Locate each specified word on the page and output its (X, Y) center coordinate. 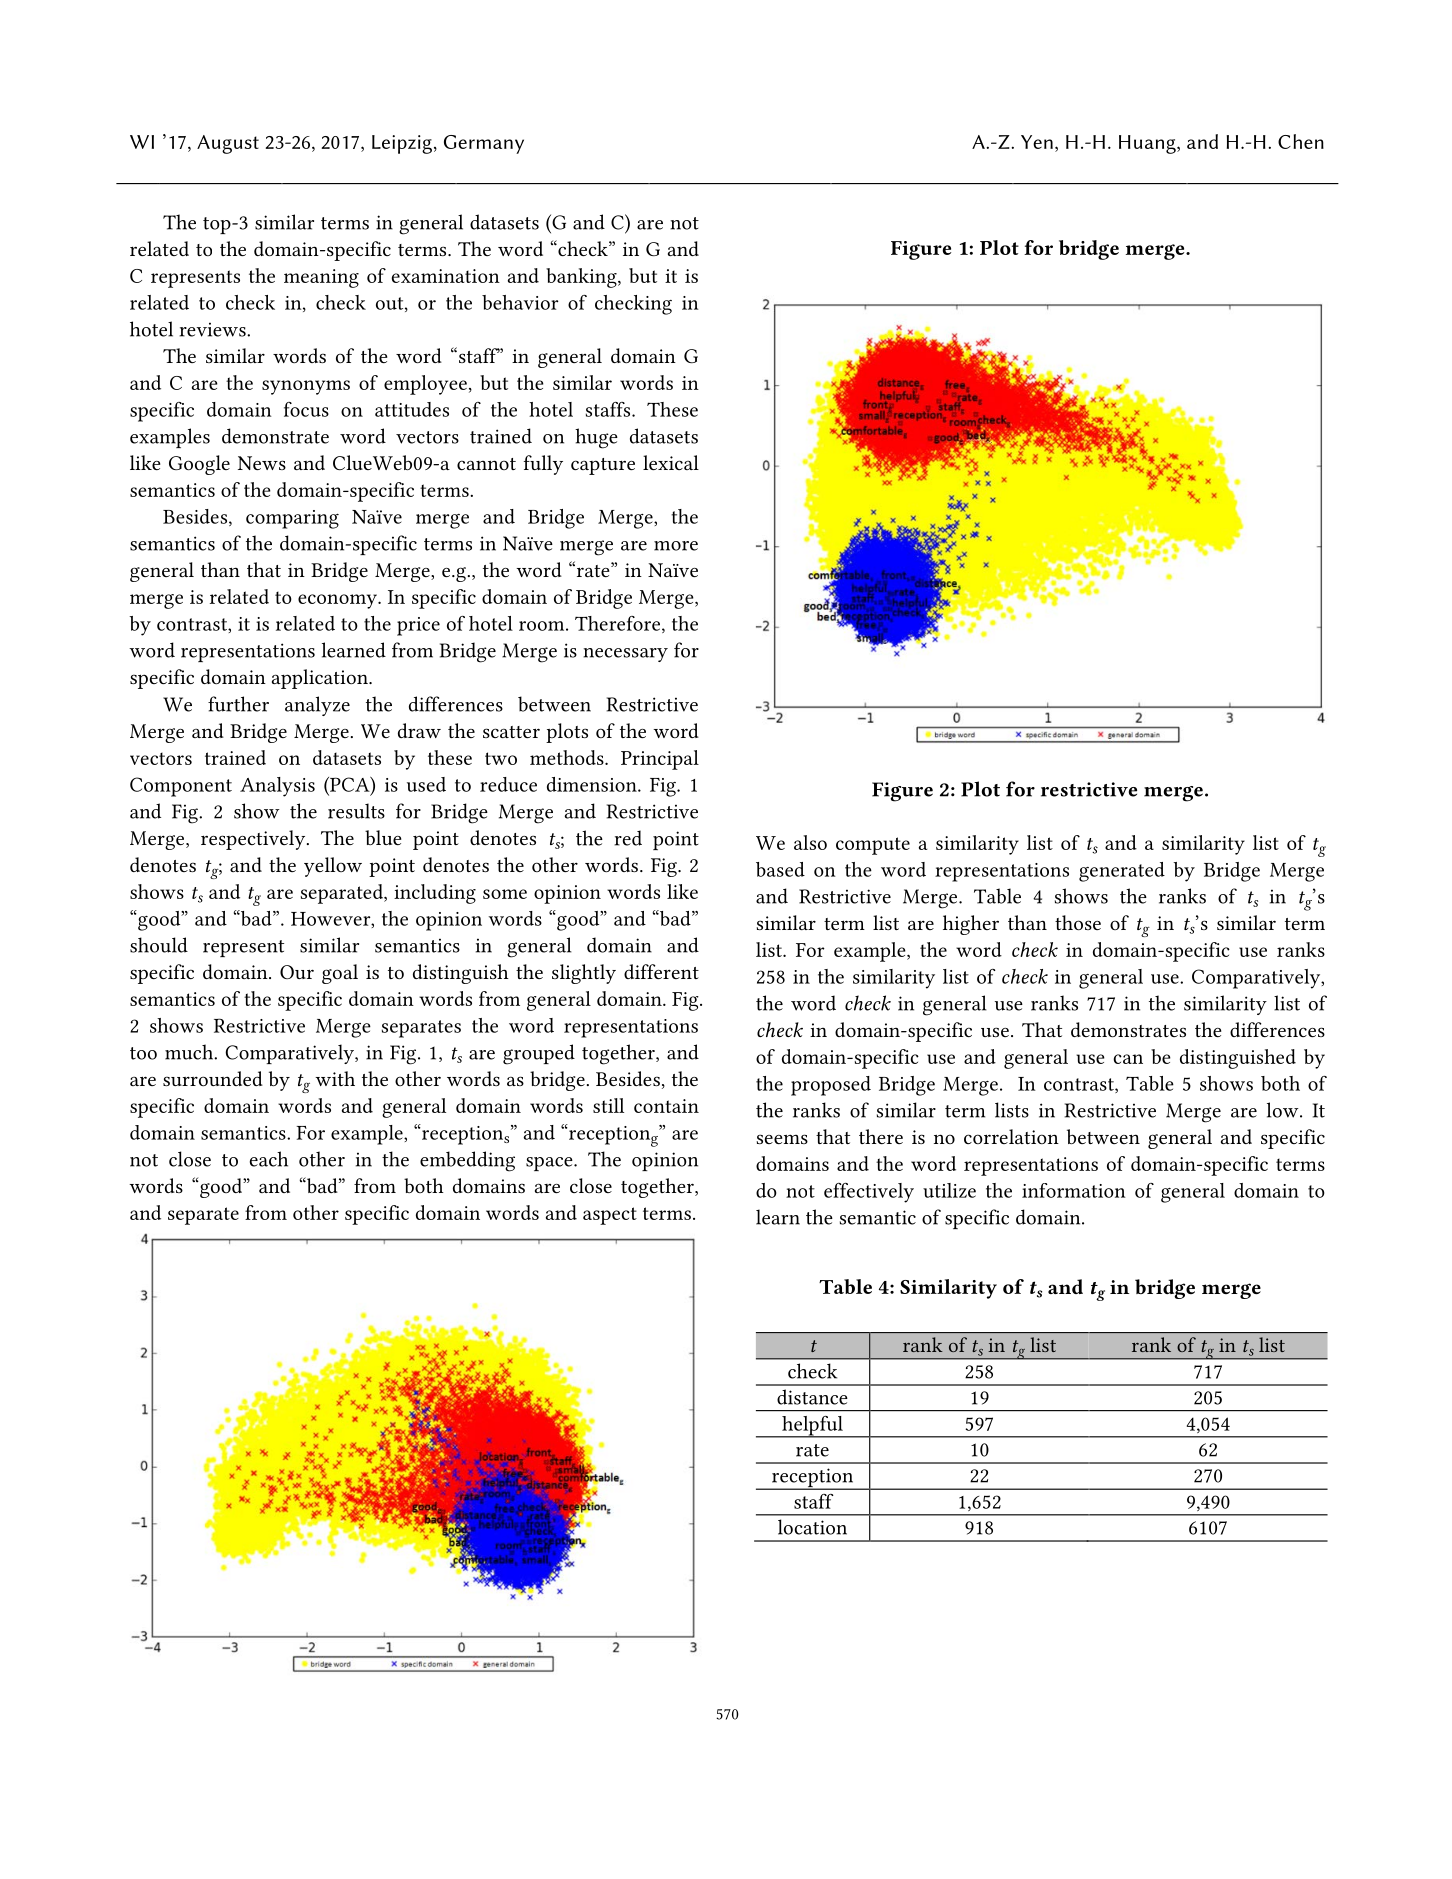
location (812, 1527)
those (1078, 922)
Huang (1148, 144)
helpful (812, 1427)
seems (782, 1139)
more (676, 546)
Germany (484, 144)
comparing (292, 519)
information (1074, 1190)
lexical (671, 462)
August (228, 144)
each (269, 1159)
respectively (254, 840)
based (780, 869)
